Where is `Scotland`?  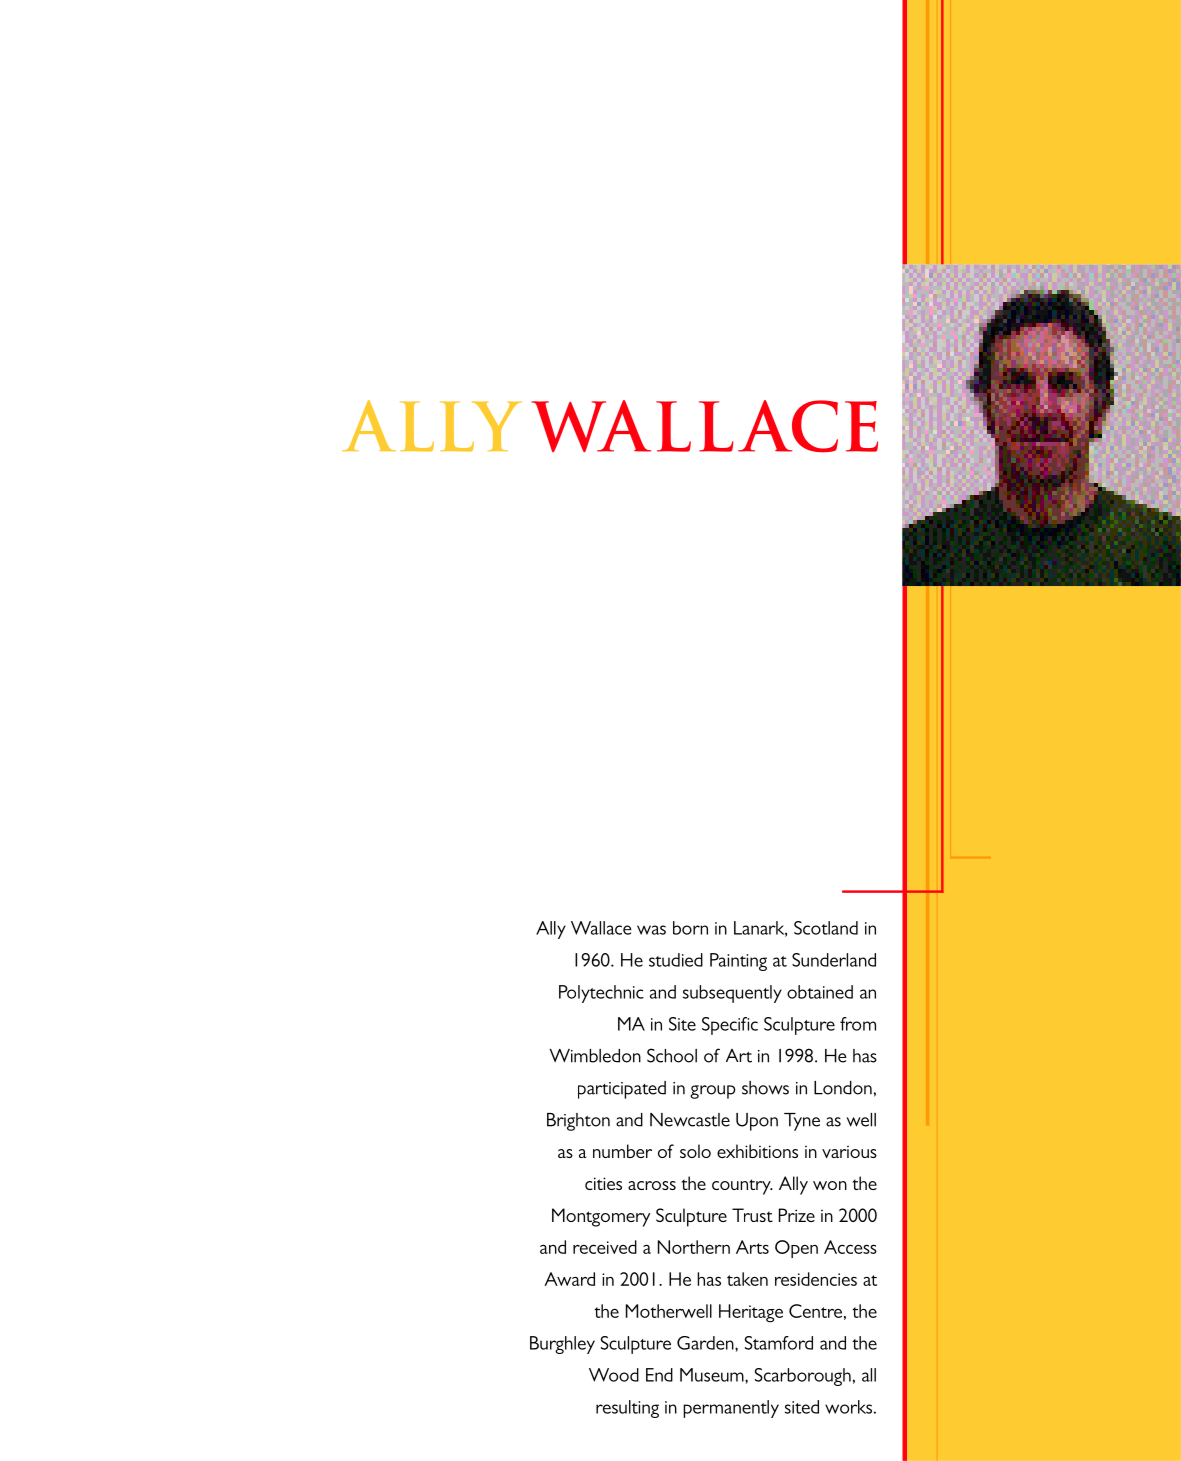
Scotland is located at coordinates (826, 928).
